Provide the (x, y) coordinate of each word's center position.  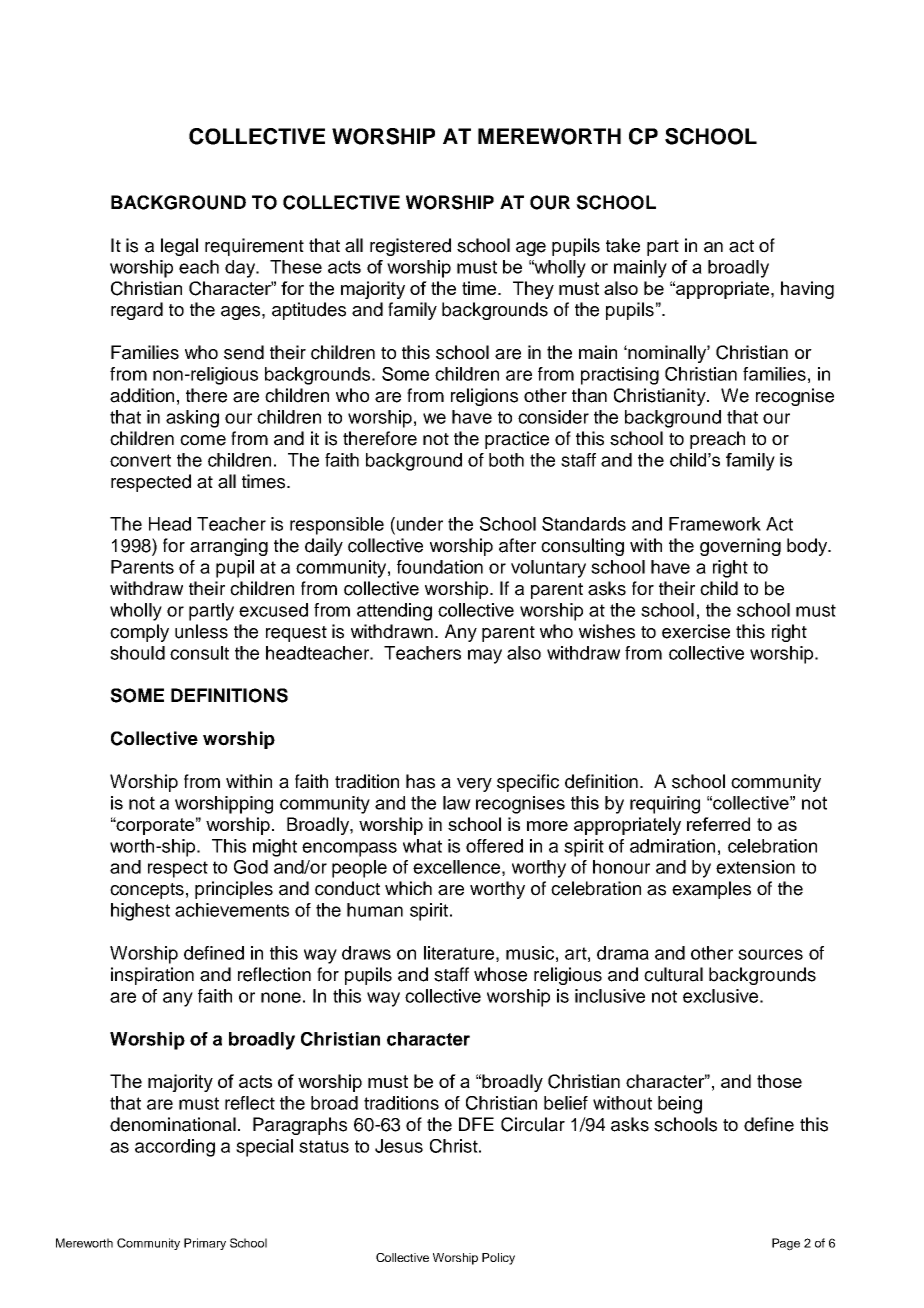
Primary (205, 1244)
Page (786, 1244)
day (241, 269)
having (807, 290)
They (533, 290)
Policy (498, 1259)
